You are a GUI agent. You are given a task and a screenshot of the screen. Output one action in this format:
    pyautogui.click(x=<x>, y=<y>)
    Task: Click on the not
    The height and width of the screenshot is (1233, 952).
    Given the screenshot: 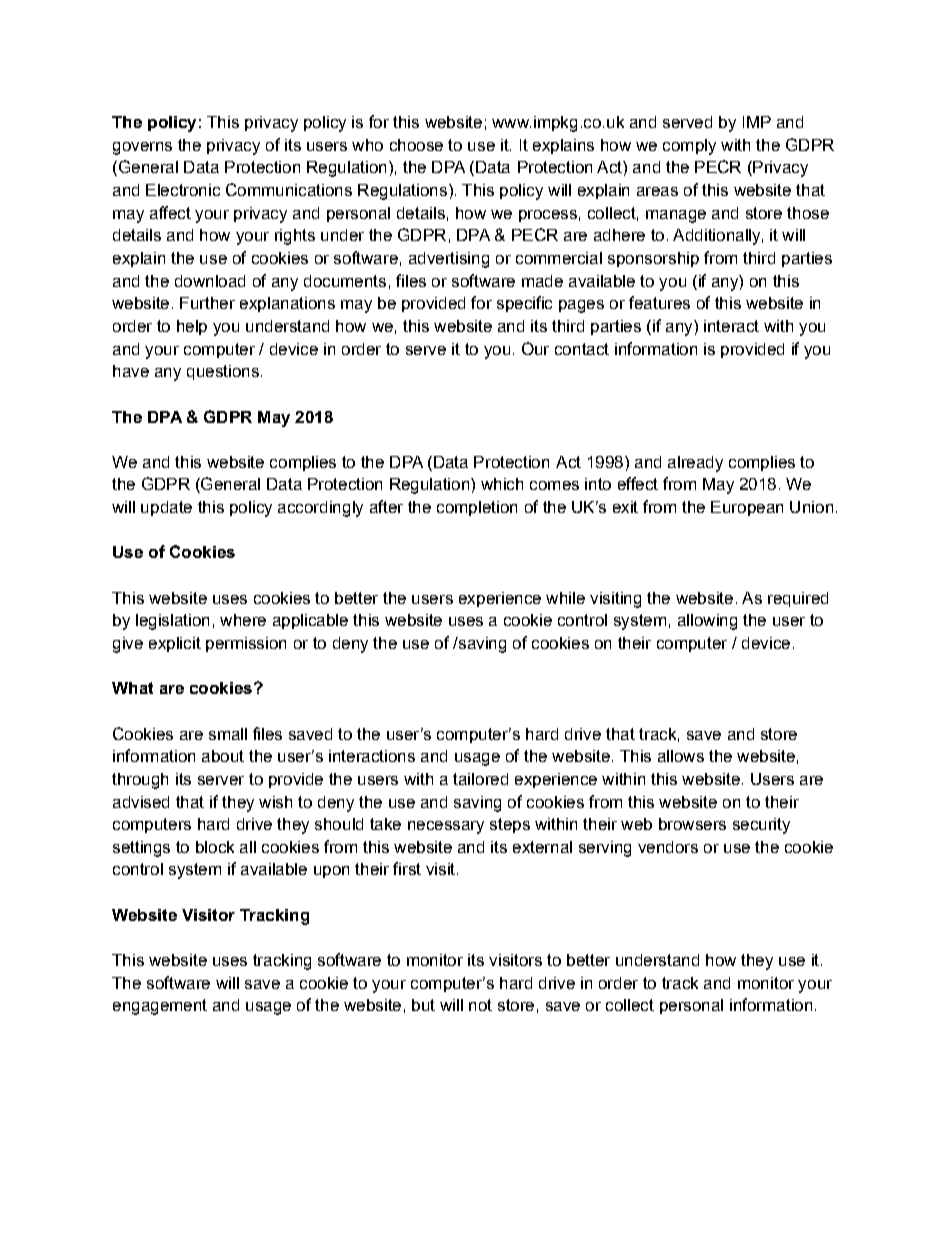 What is the action you would take?
    pyautogui.click(x=480, y=1005)
